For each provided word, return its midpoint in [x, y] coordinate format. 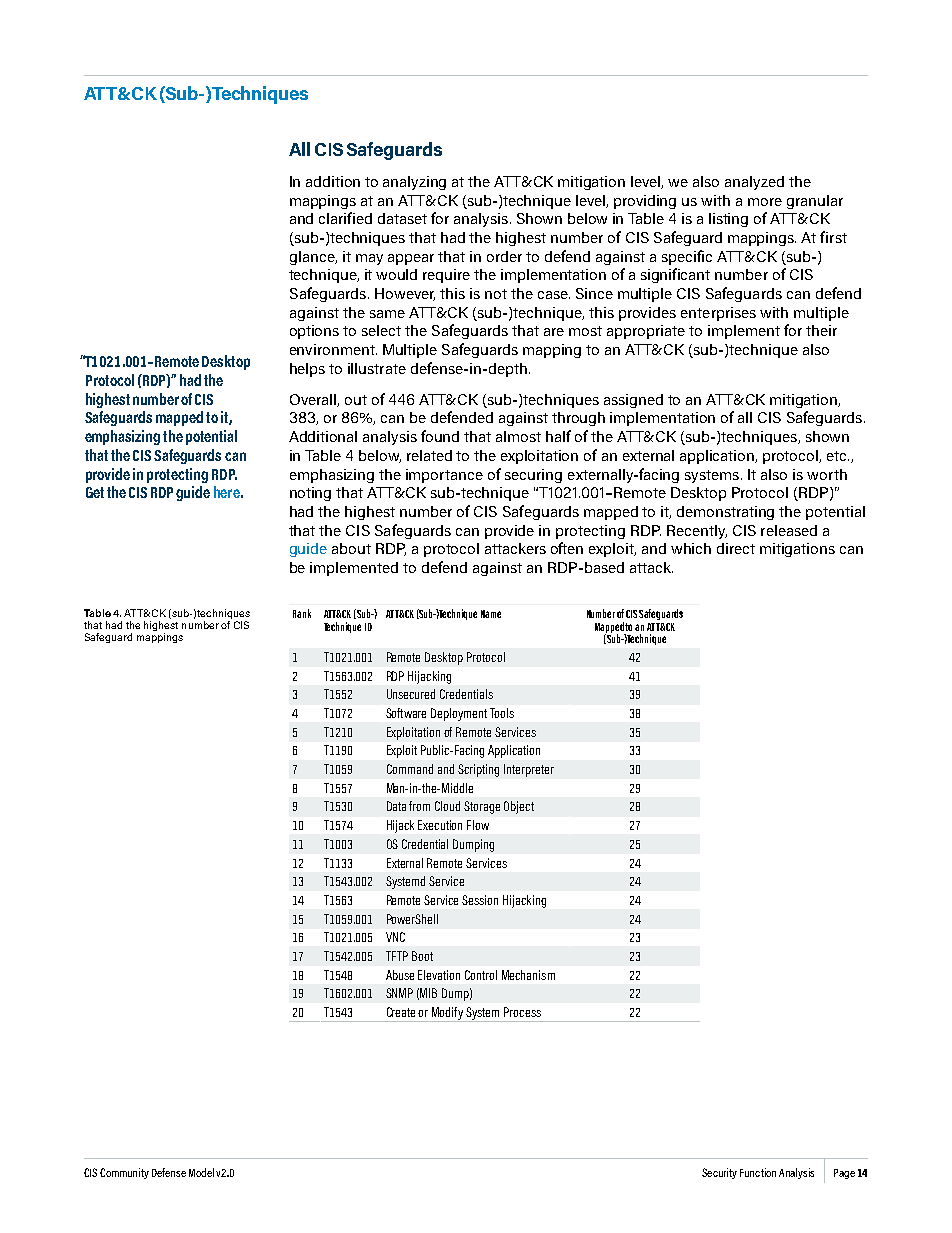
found [440, 436]
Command [410, 769]
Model [201, 1172]
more [765, 202]
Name [491, 614]
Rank [302, 613]
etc [838, 456]
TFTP [397, 956]
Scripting [478, 770]
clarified [345, 218]
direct [736, 548]
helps [307, 370]
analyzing [414, 183]
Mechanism [528, 975]
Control [481, 975]
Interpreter [529, 770]
